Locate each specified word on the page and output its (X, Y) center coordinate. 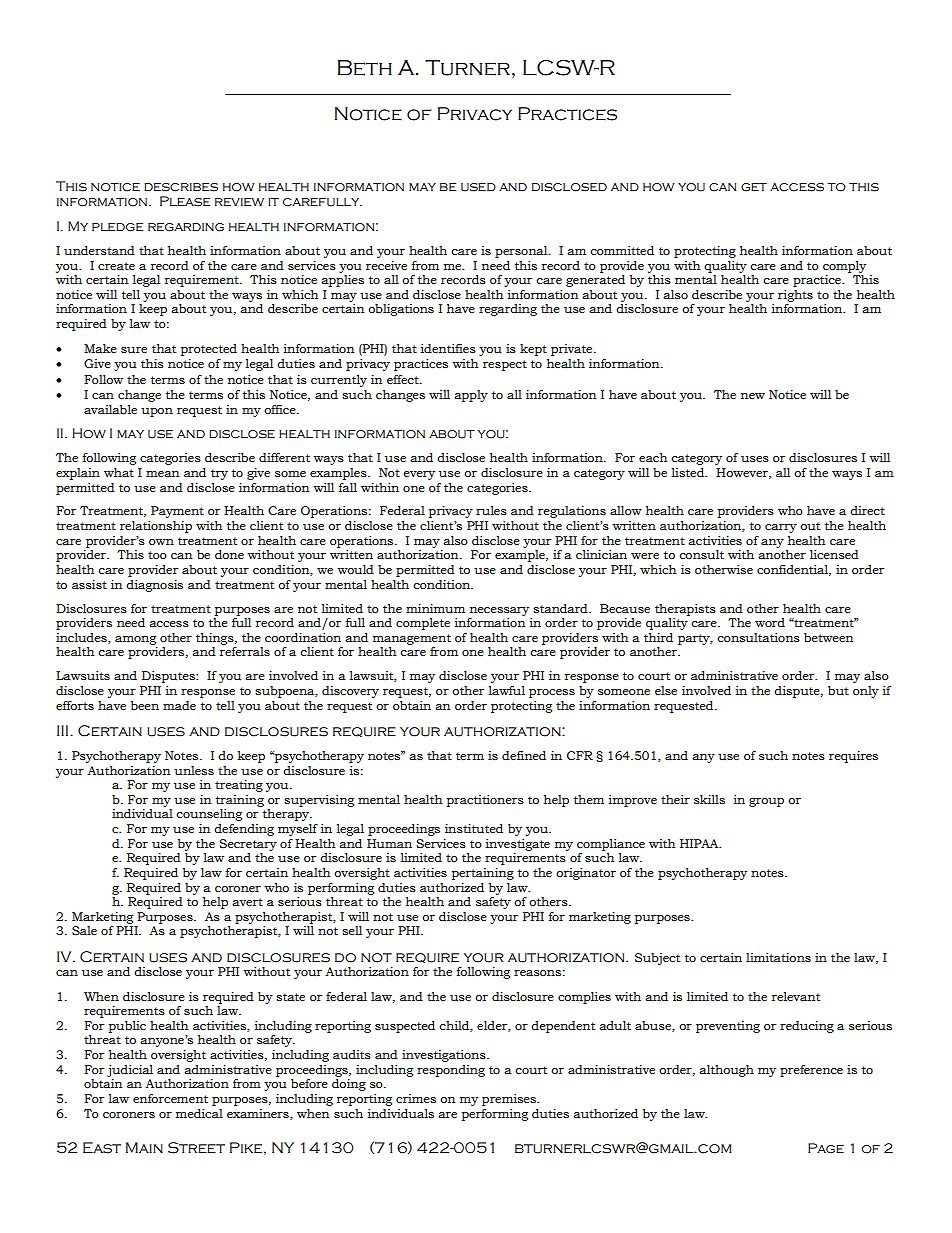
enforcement (170, 1098)
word (770, 622)
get (754, 187)
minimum (435, 609)
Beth (364, 68)
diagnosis (154, 586)
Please (185, 201)
